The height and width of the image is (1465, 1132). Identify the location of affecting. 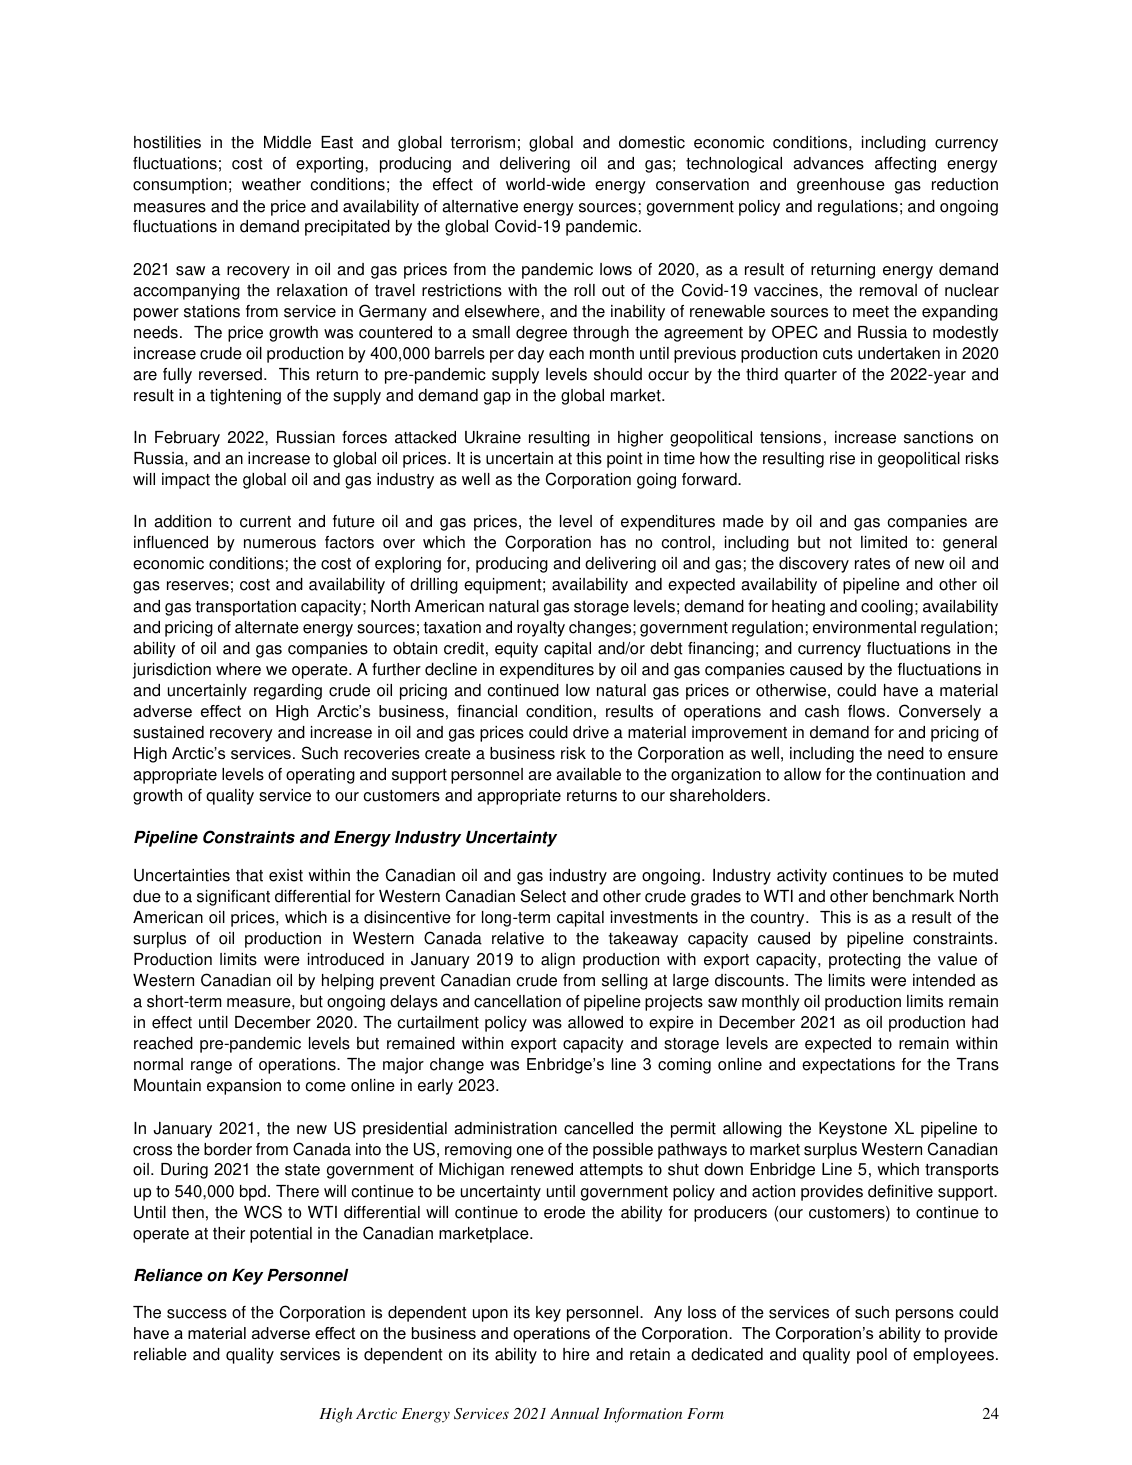
(905, 165).
